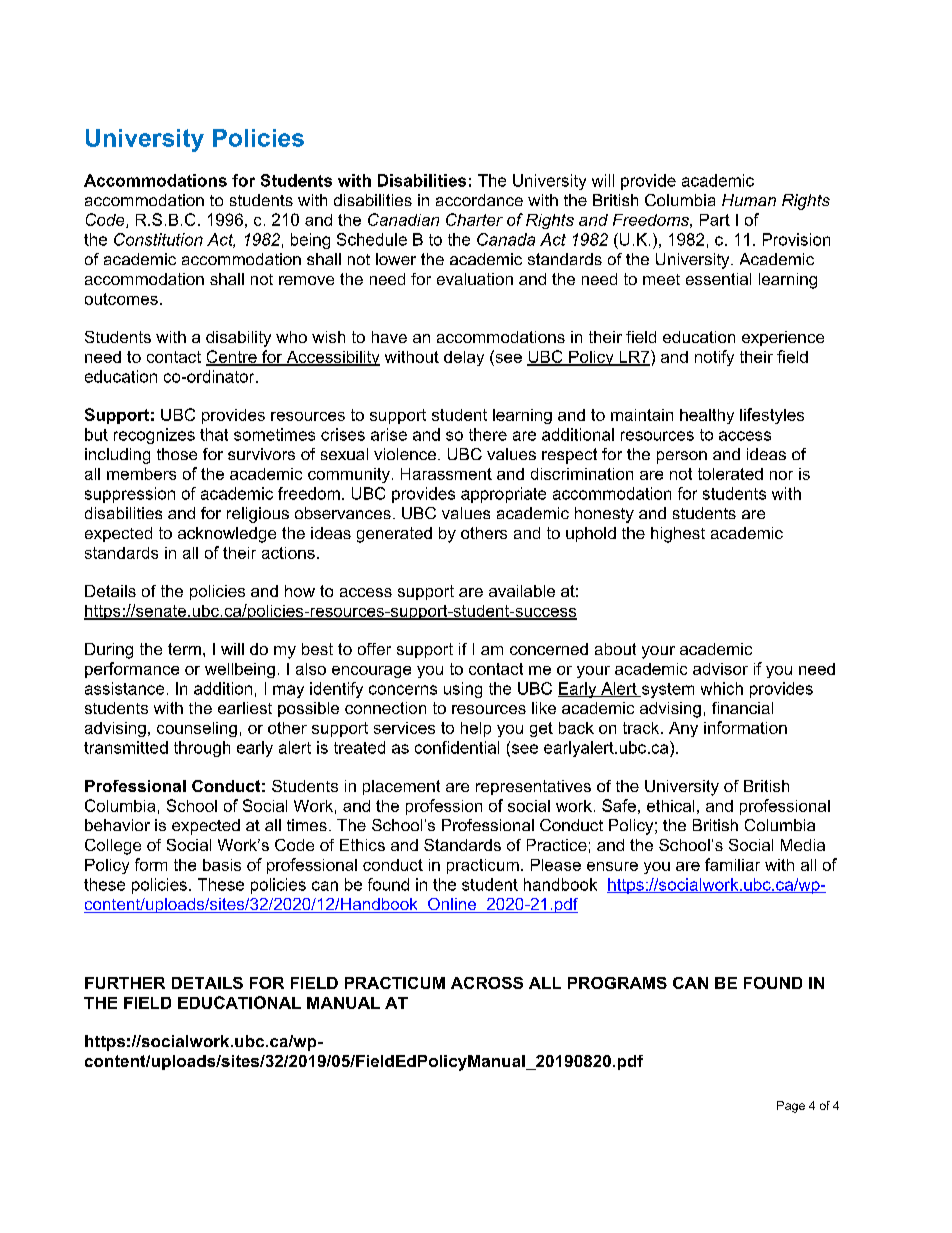  What do you see at coordinates (463, 690) in the screenshot?
I see `using` at bounding box center [463, 690].
